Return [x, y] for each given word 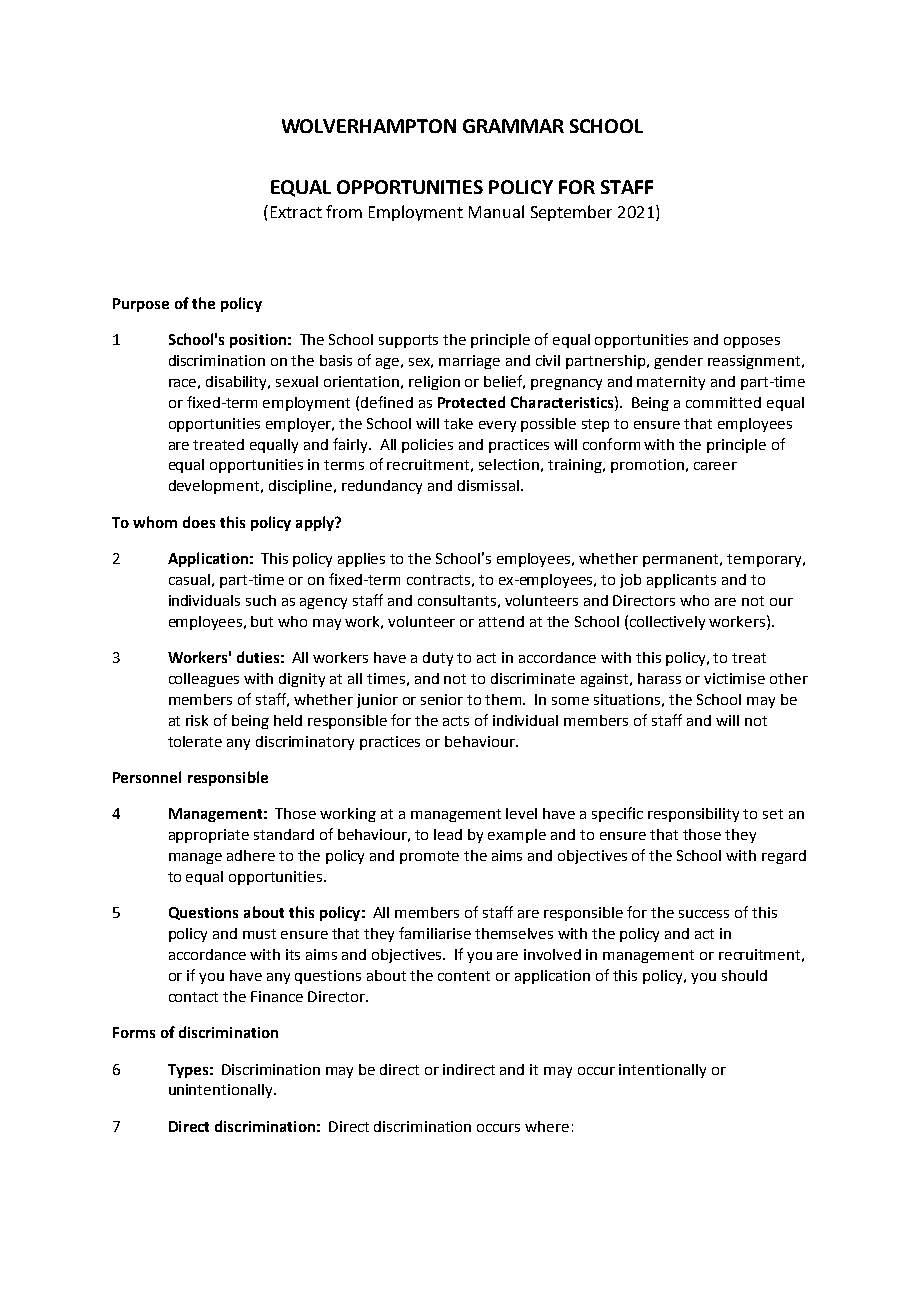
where [547, 1126]
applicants [681, 581]
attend [501, 621]
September [571, 213]
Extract [296, 212]
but [262, 621]
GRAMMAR [513, 126]
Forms [134, 1032]
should [744, 975]
